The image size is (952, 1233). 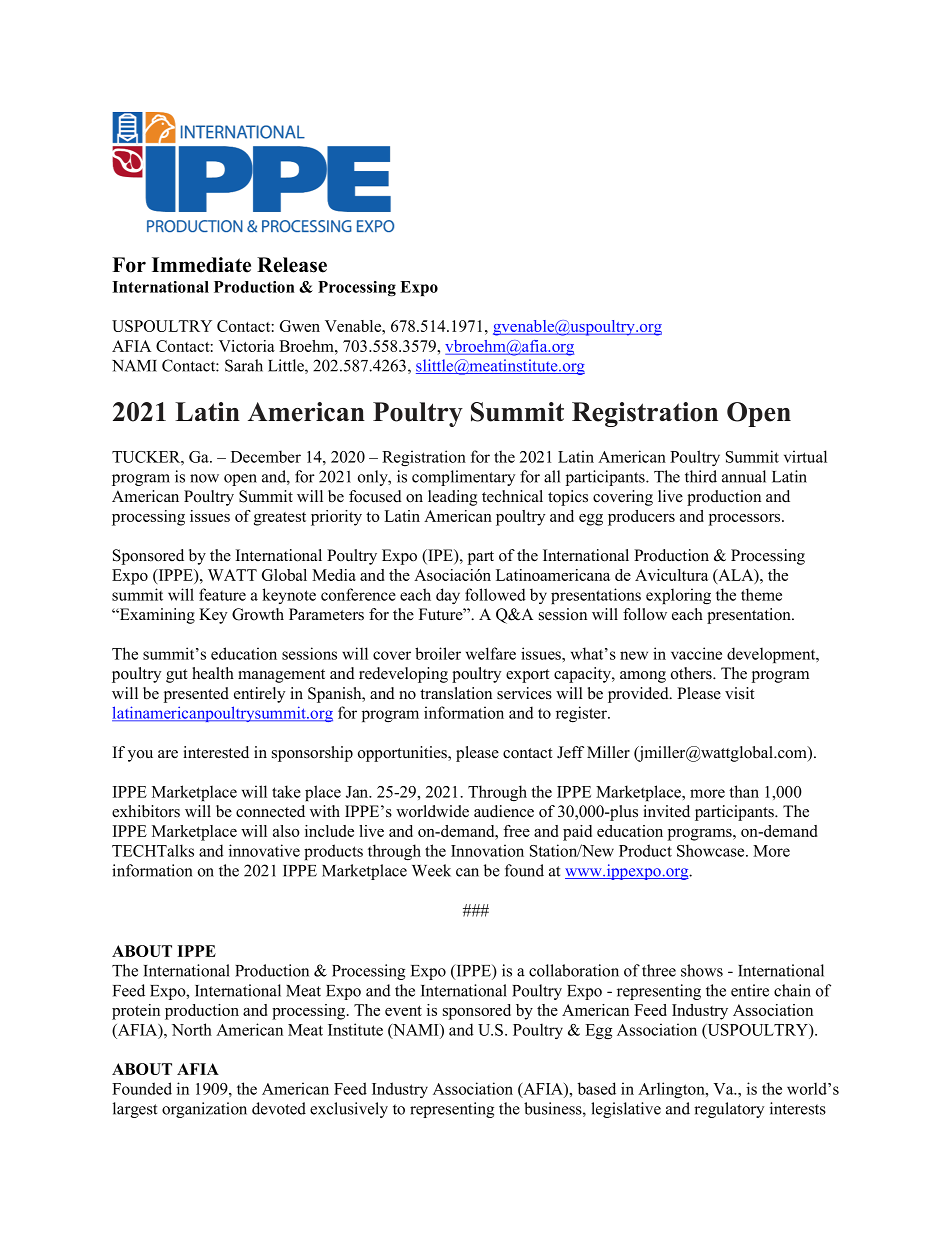 I want to click on translation, so click(x=456, y=693).
